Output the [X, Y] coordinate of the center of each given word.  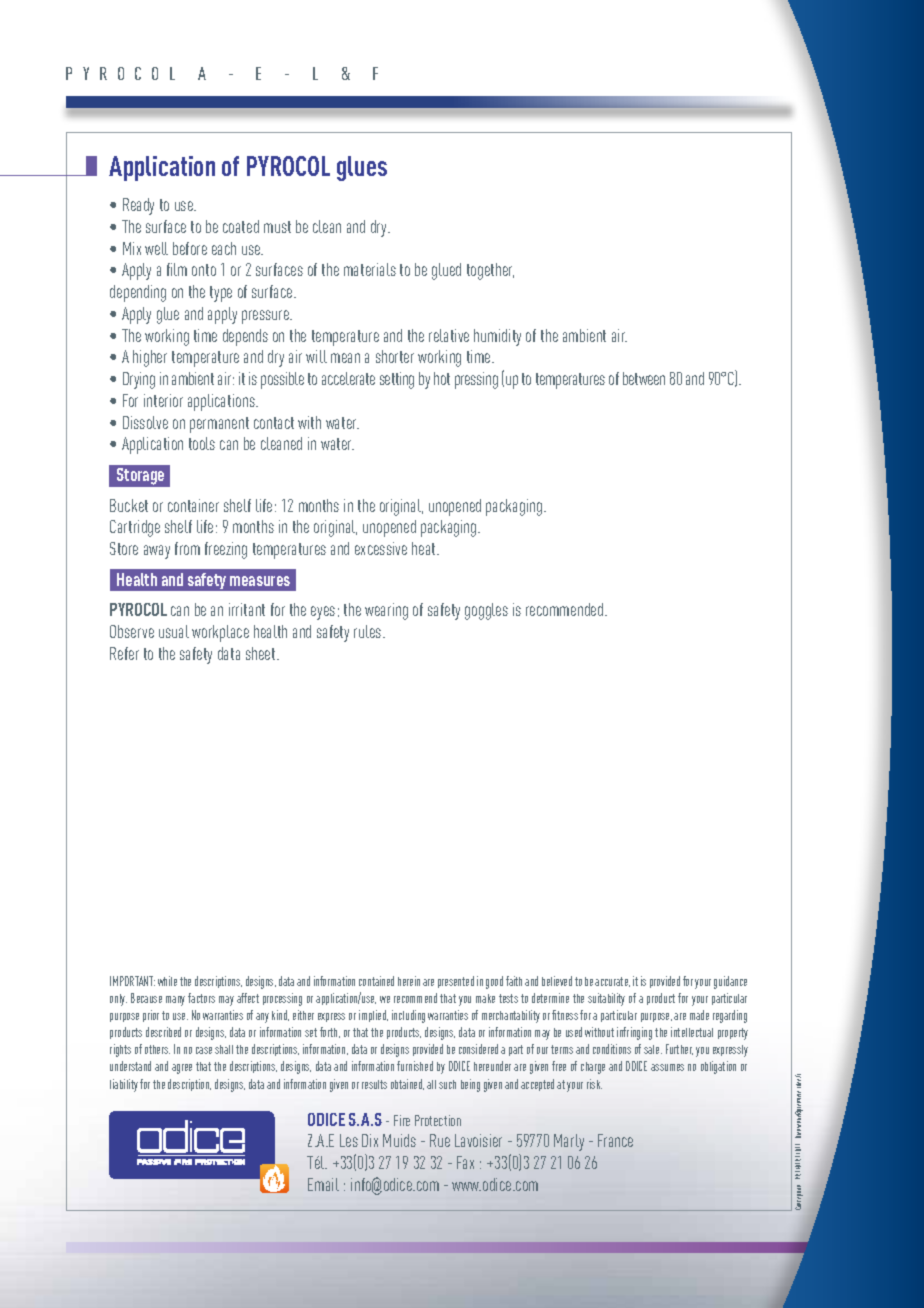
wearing [386, 611]
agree [182, 1069]
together [490, 271]
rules [369, 631]
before [190, 248]
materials [370, 269]
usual [174, 631]
